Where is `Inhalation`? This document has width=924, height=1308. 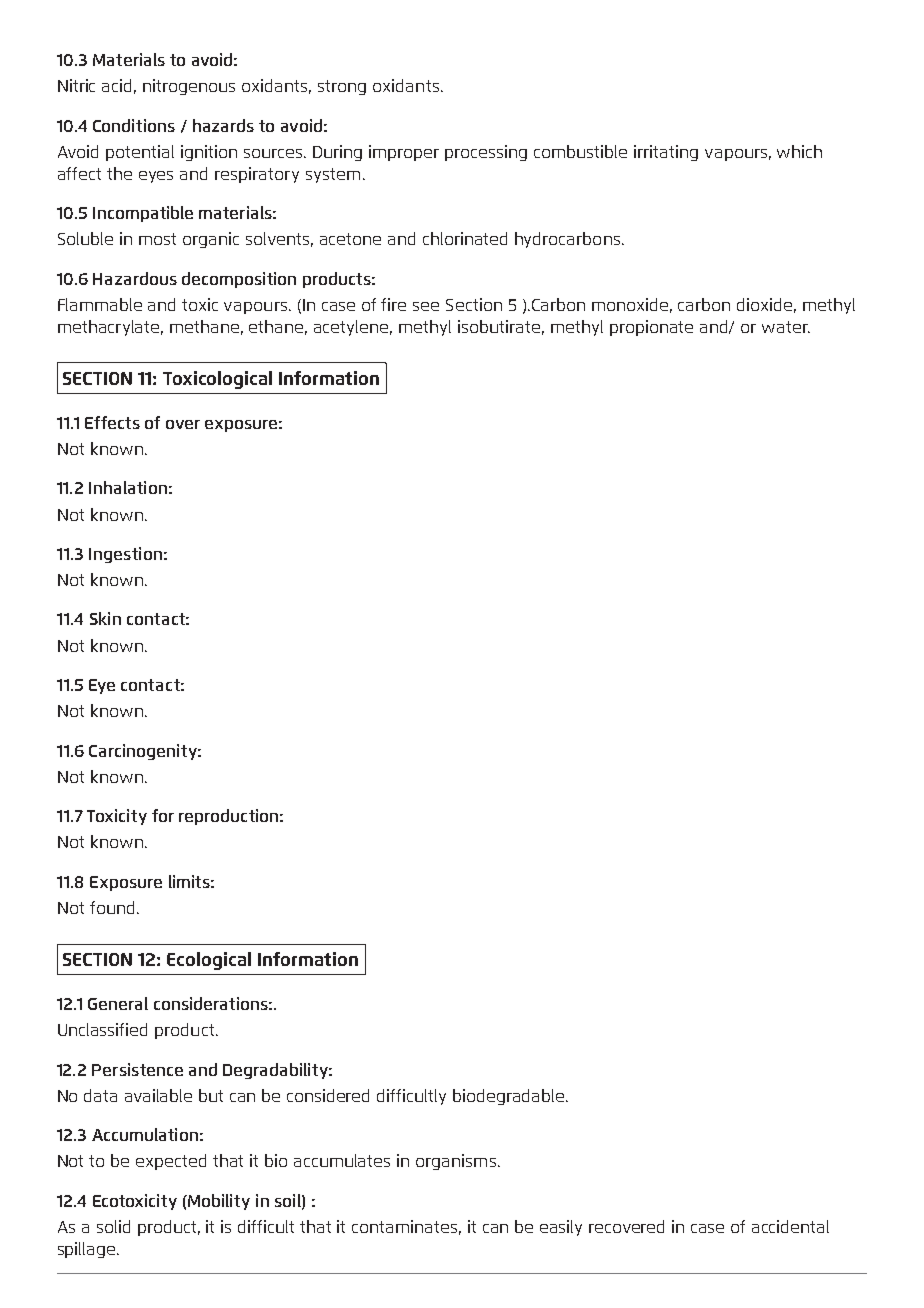 Inhalation is located at coordinates (128, 487).
